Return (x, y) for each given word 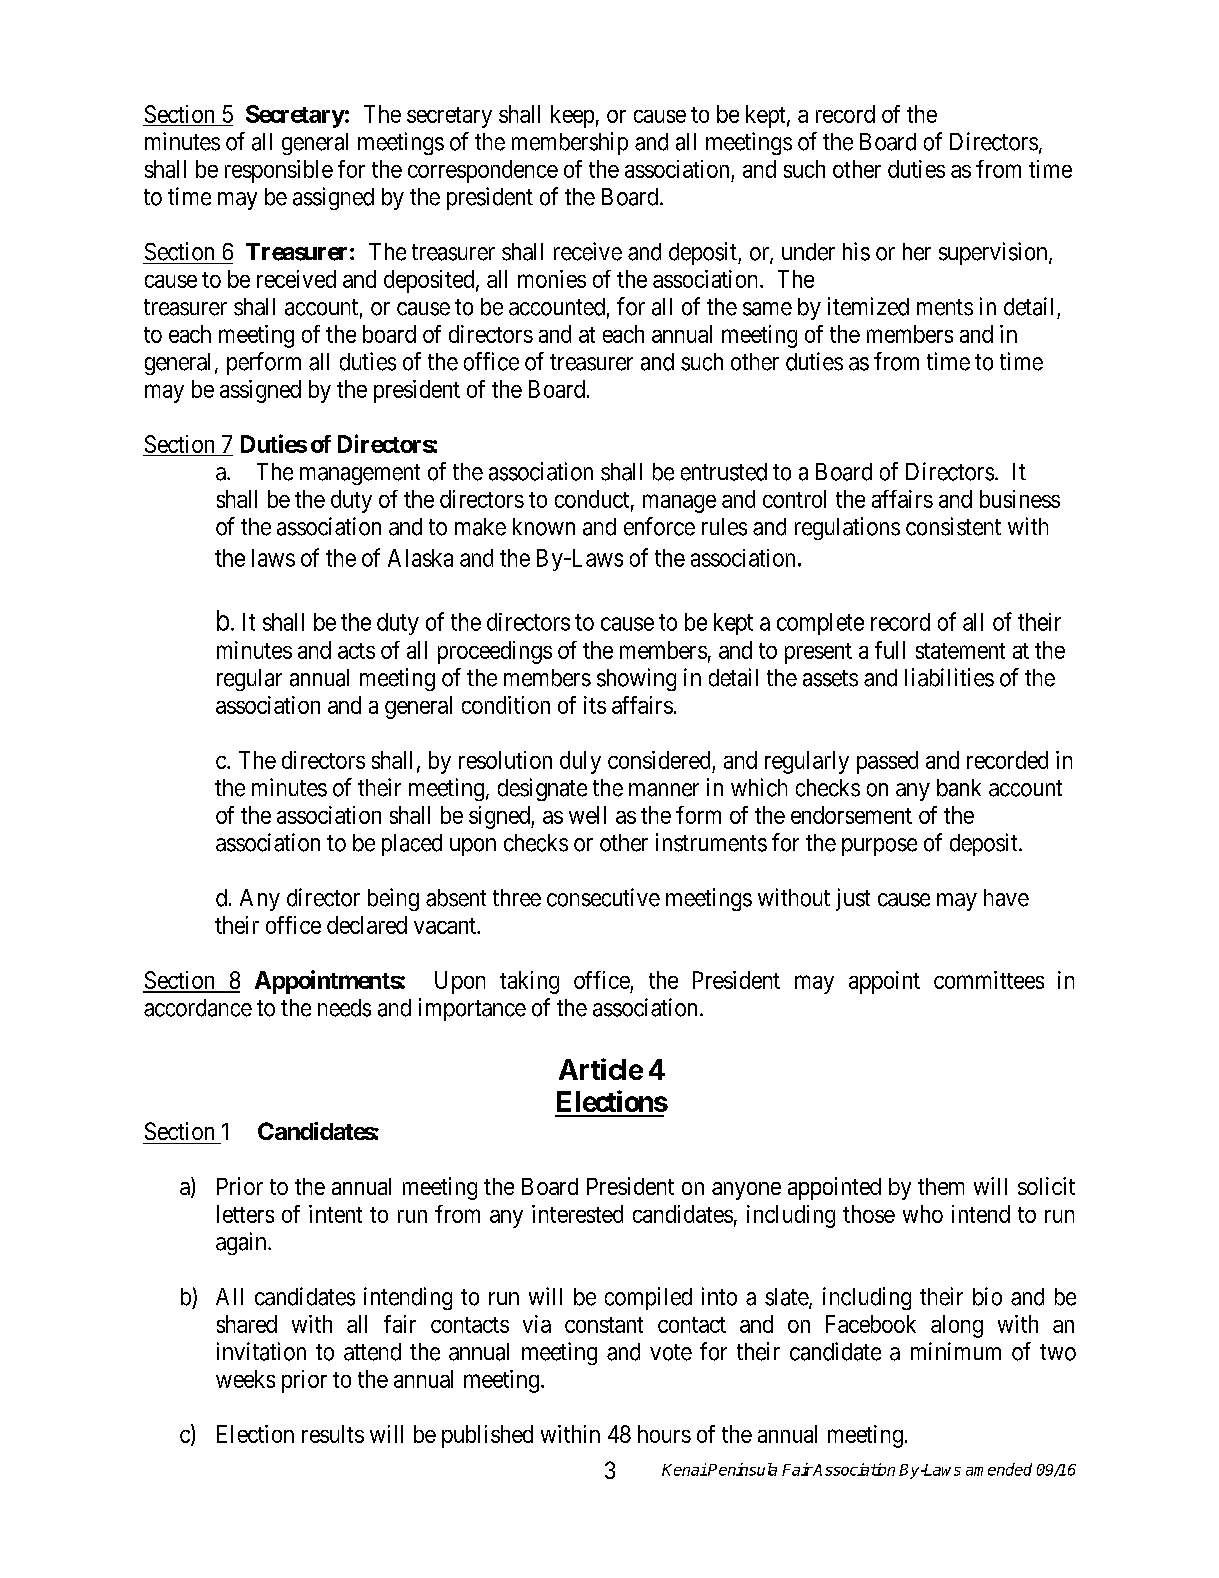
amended (999, 1469)
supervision (994, 253)
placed (412, 845)
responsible (279, 171)
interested (577, 1214)
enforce (659, 526)
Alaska (420, 558)
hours (664, 1434)
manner (664, 790)
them (941, 1186)
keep (572, 116)
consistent (953, 526)
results (333, 1434)
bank (959, 788)
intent (335, 1214)
